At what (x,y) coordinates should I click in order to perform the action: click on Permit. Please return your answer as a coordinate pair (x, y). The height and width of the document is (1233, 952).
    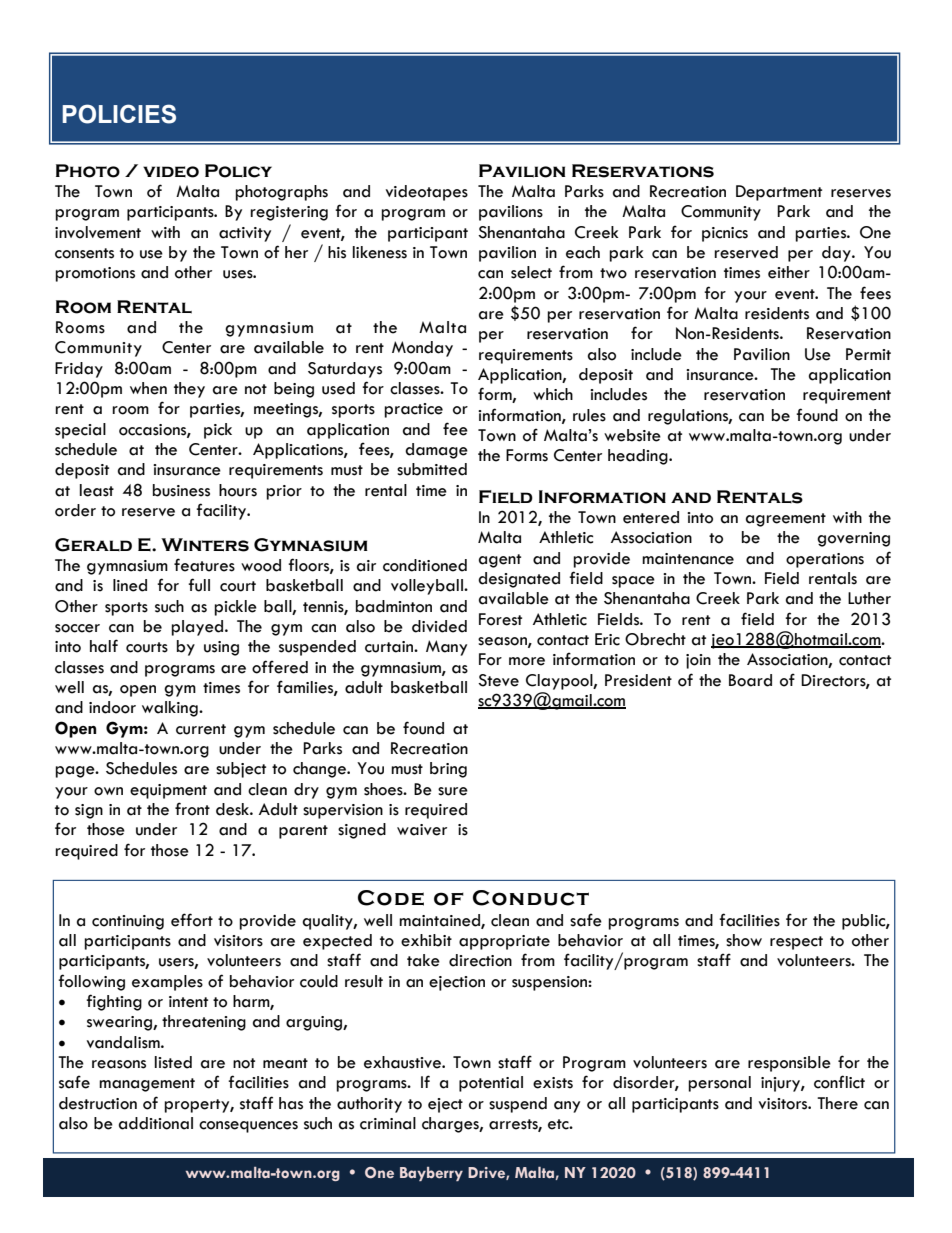
    Looking at the image, I should click on (868, 354).
